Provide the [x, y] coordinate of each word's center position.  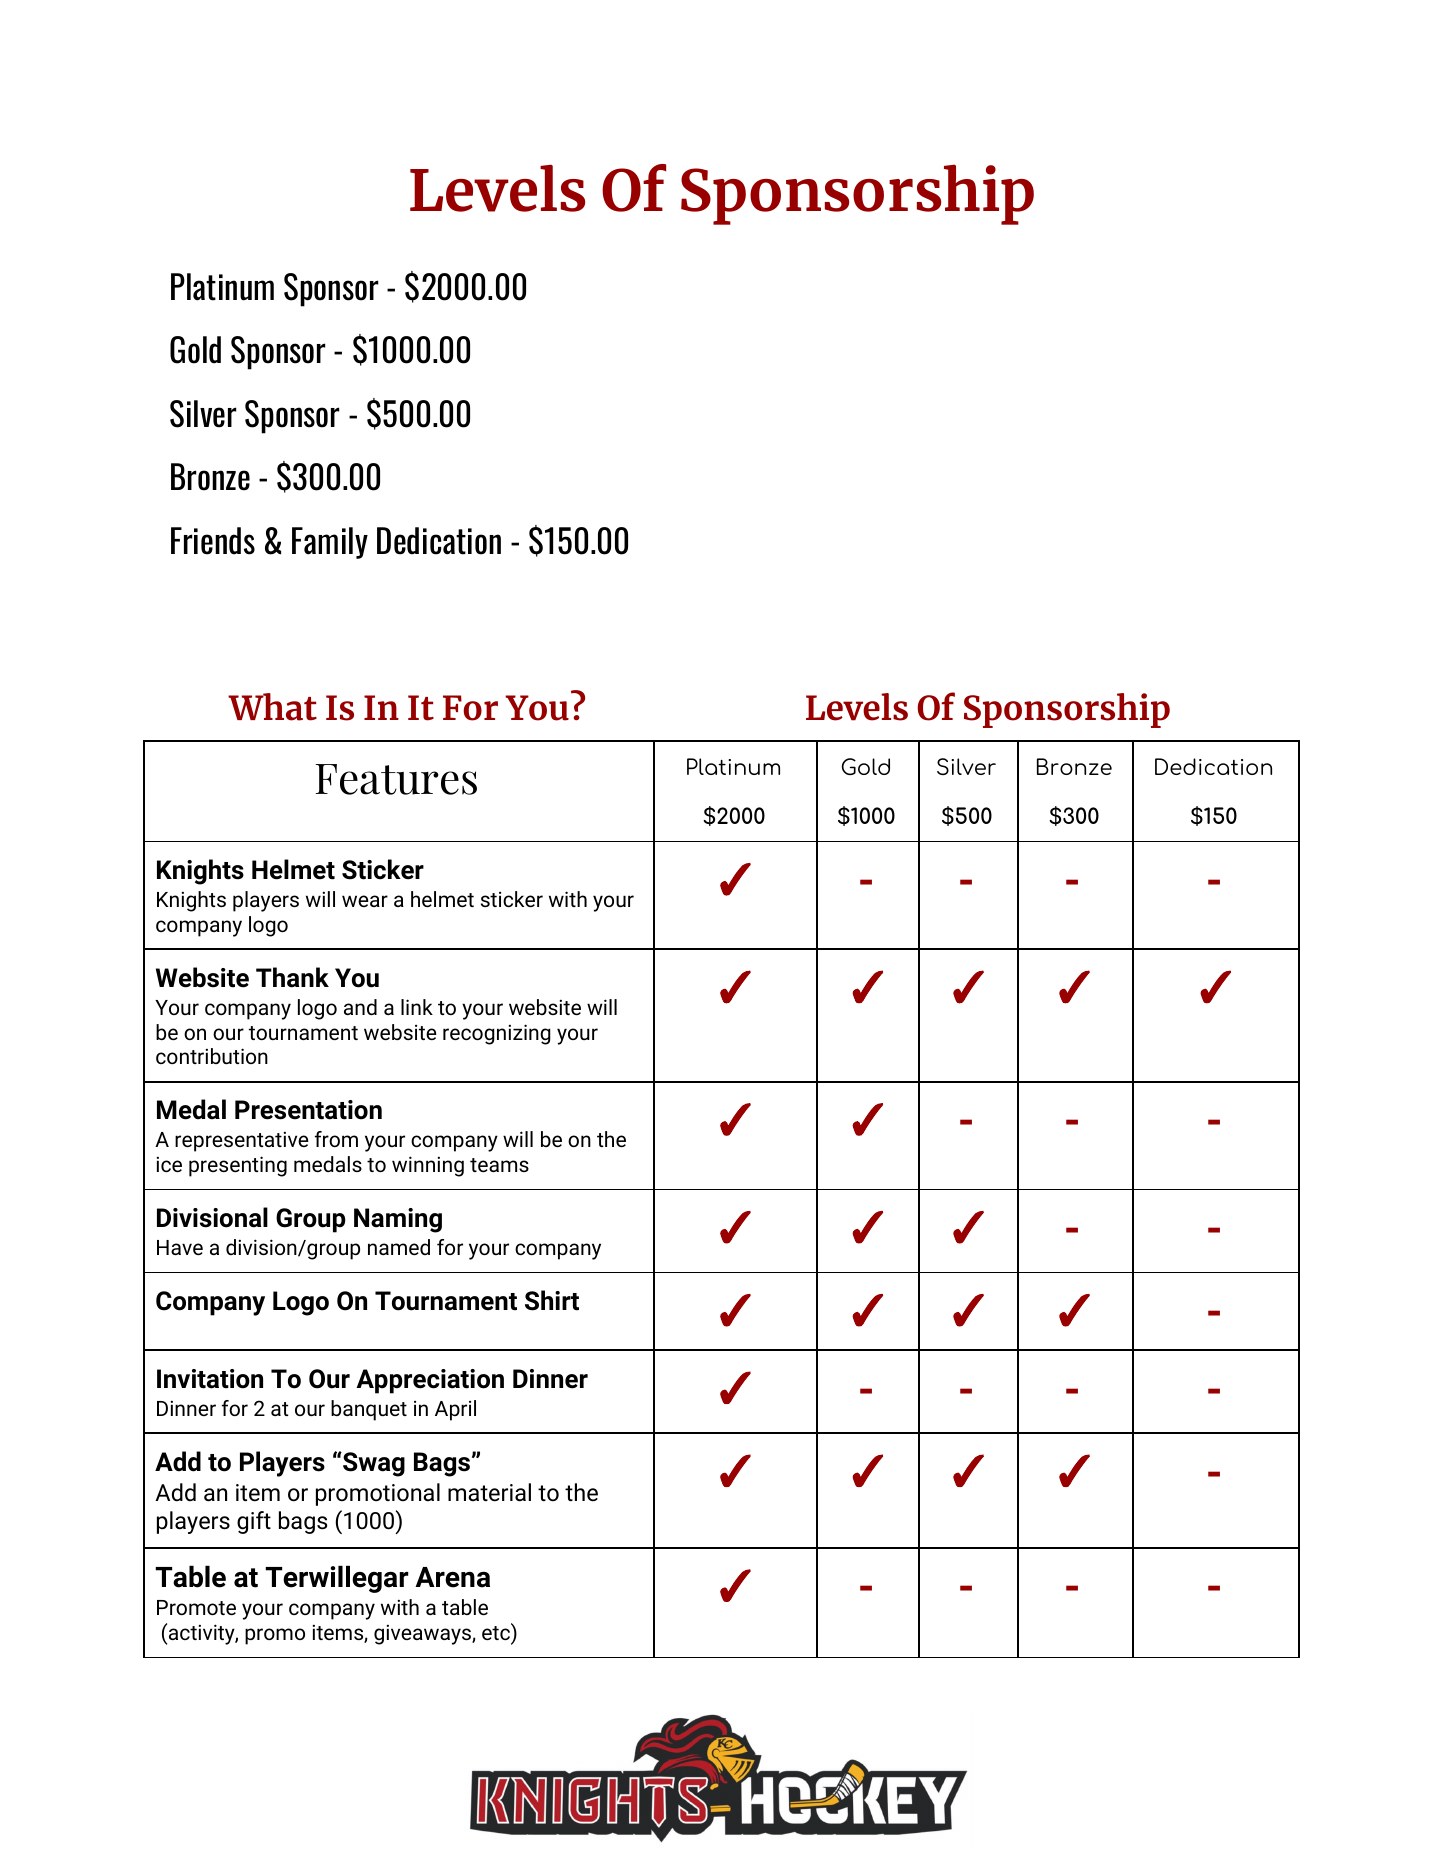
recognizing [497, 1034]
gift [254, 1522]
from [336, 1139]
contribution [212, 1056]
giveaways [423, 1635]
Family [330, 543]
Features [396, 779]
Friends [213, 541]
